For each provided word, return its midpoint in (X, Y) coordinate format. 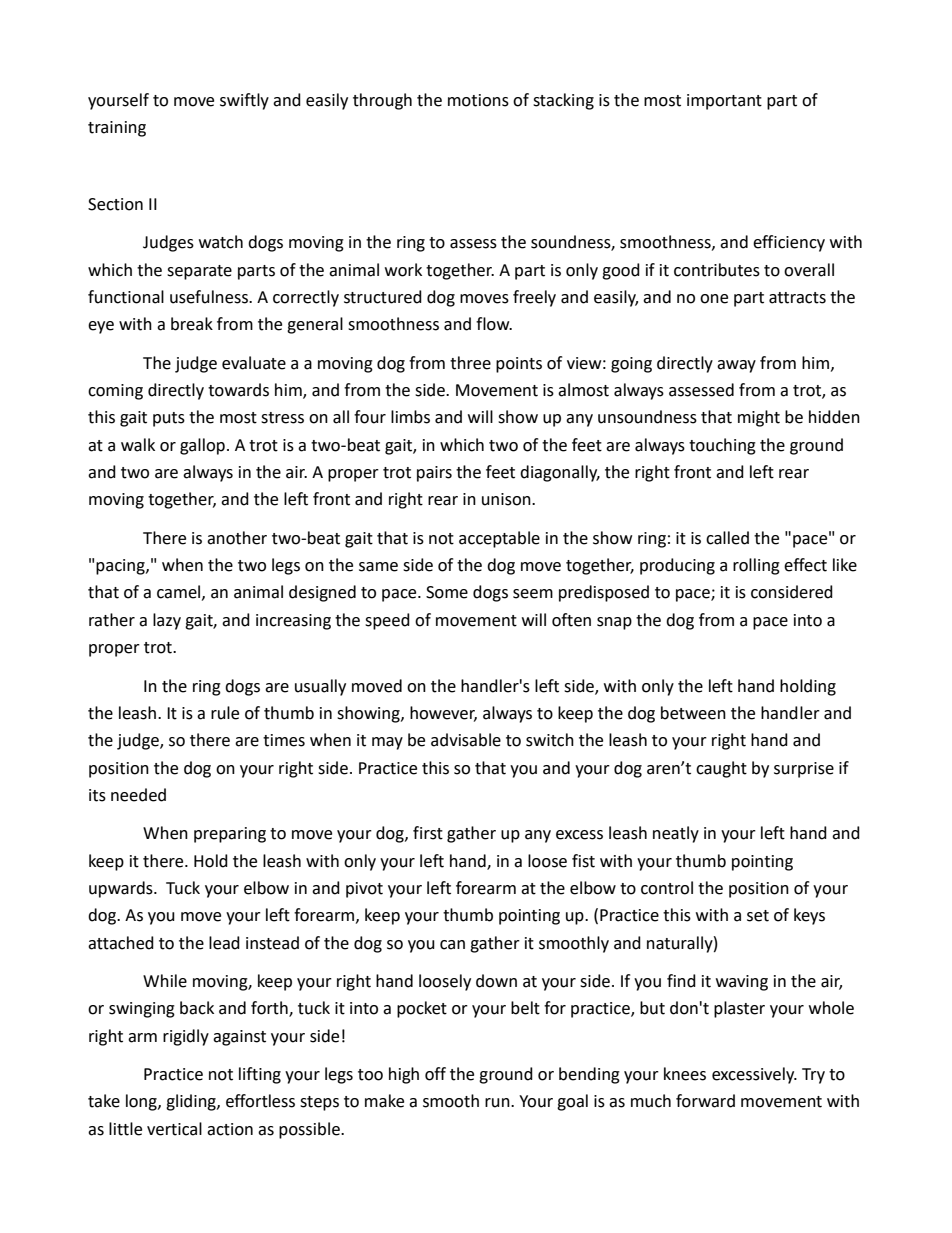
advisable (466, 740)
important (724, 102)
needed (138, 795)
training (117, 129)
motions (478, 100)
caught (721, 769)
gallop (202, 446)
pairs (434, 474)
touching (722, 446)
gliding (192, 1102)
